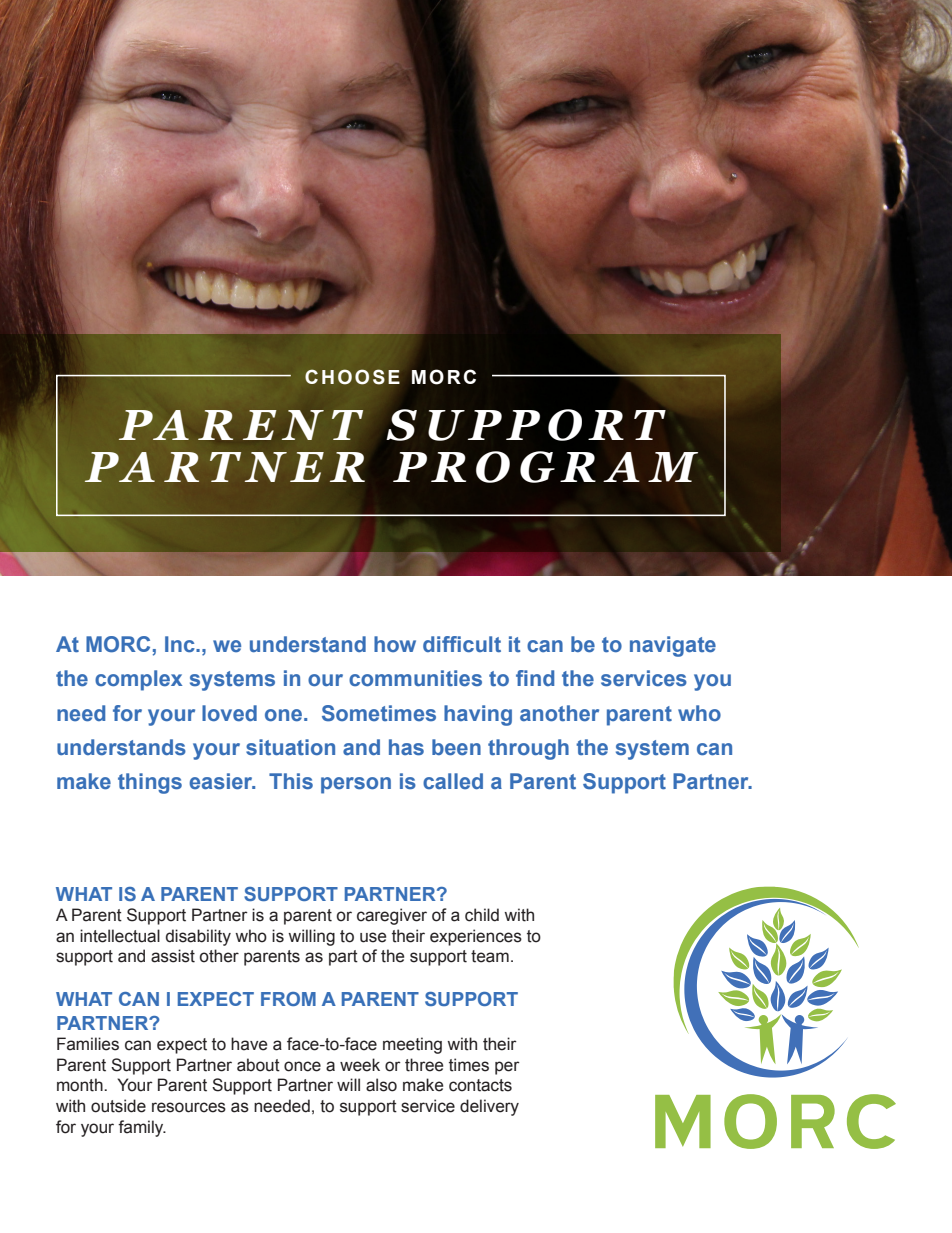  Describe the element at coordinates (118, 1106) in the page. I see `outside` at that location.
